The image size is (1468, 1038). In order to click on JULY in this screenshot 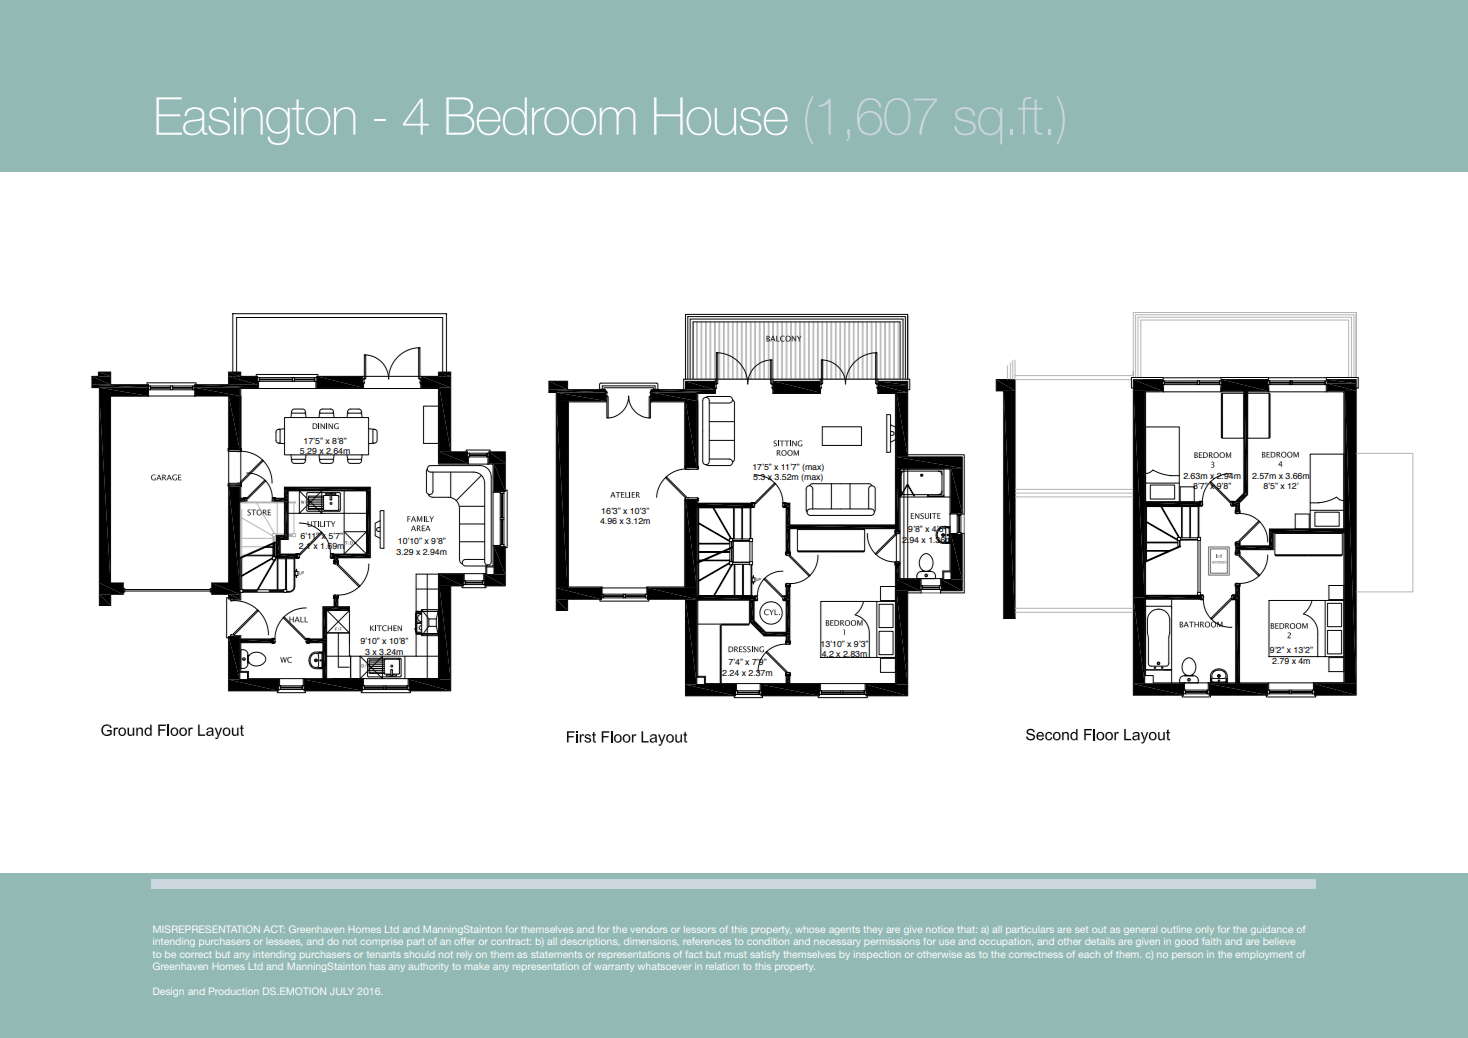, I will do `click(341, 991)`.
